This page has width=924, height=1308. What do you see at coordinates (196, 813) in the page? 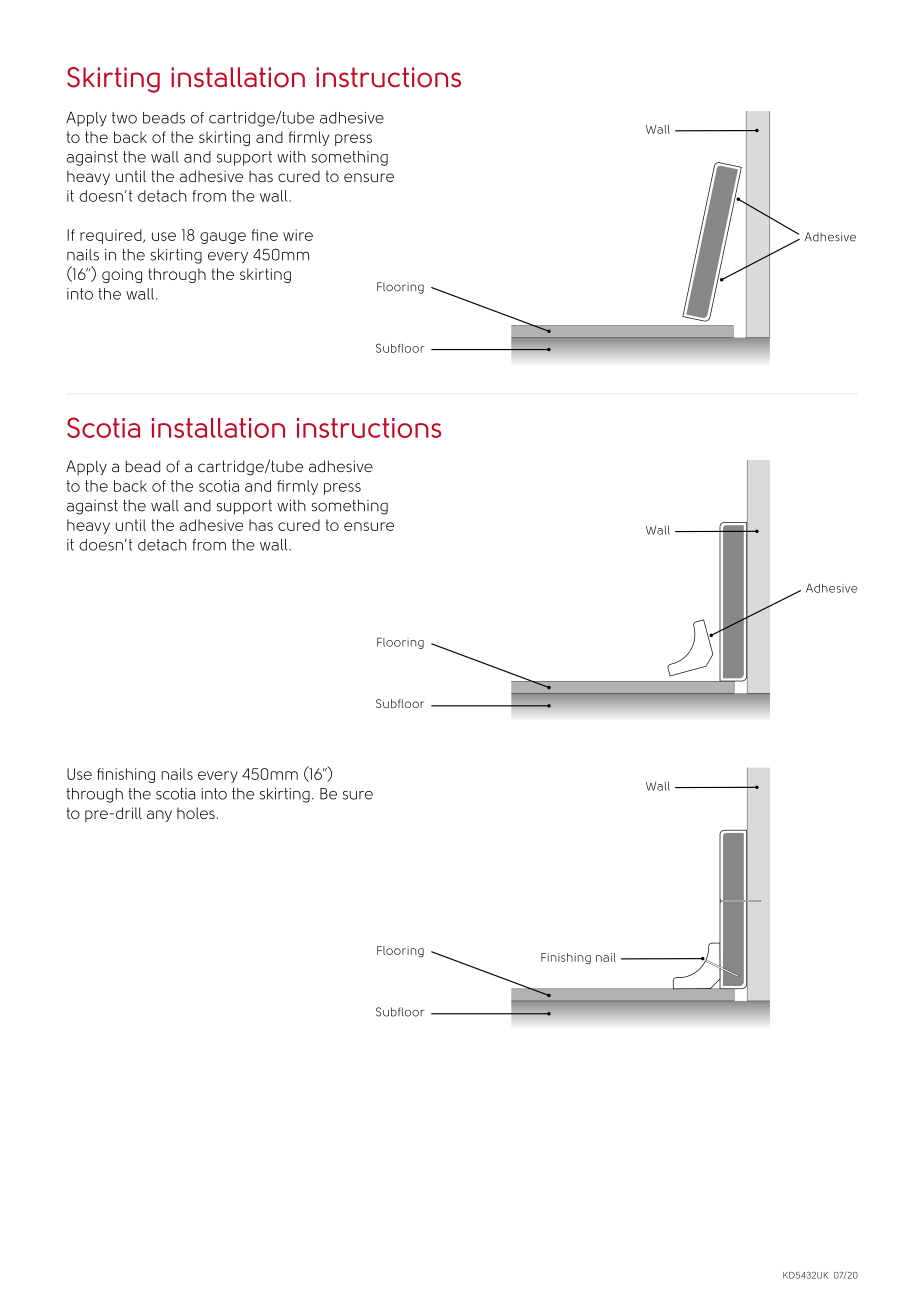
I see `holes` at bounding box center [196, 813].
